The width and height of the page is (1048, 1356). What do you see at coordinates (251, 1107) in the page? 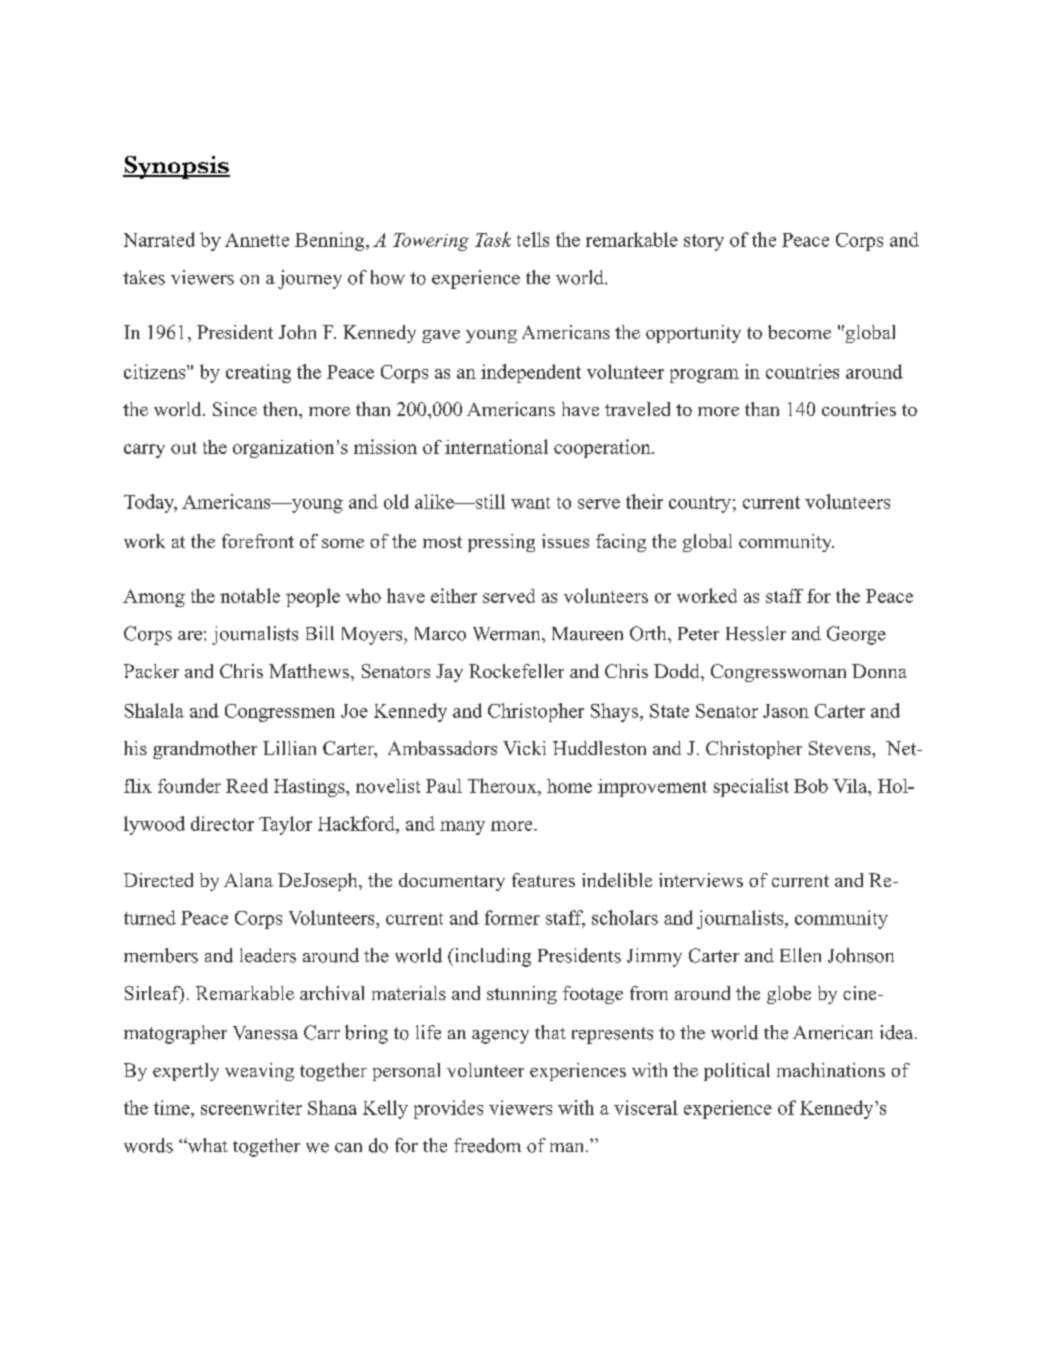
I see `screenwriter` at bounding box center [251, 1107].
